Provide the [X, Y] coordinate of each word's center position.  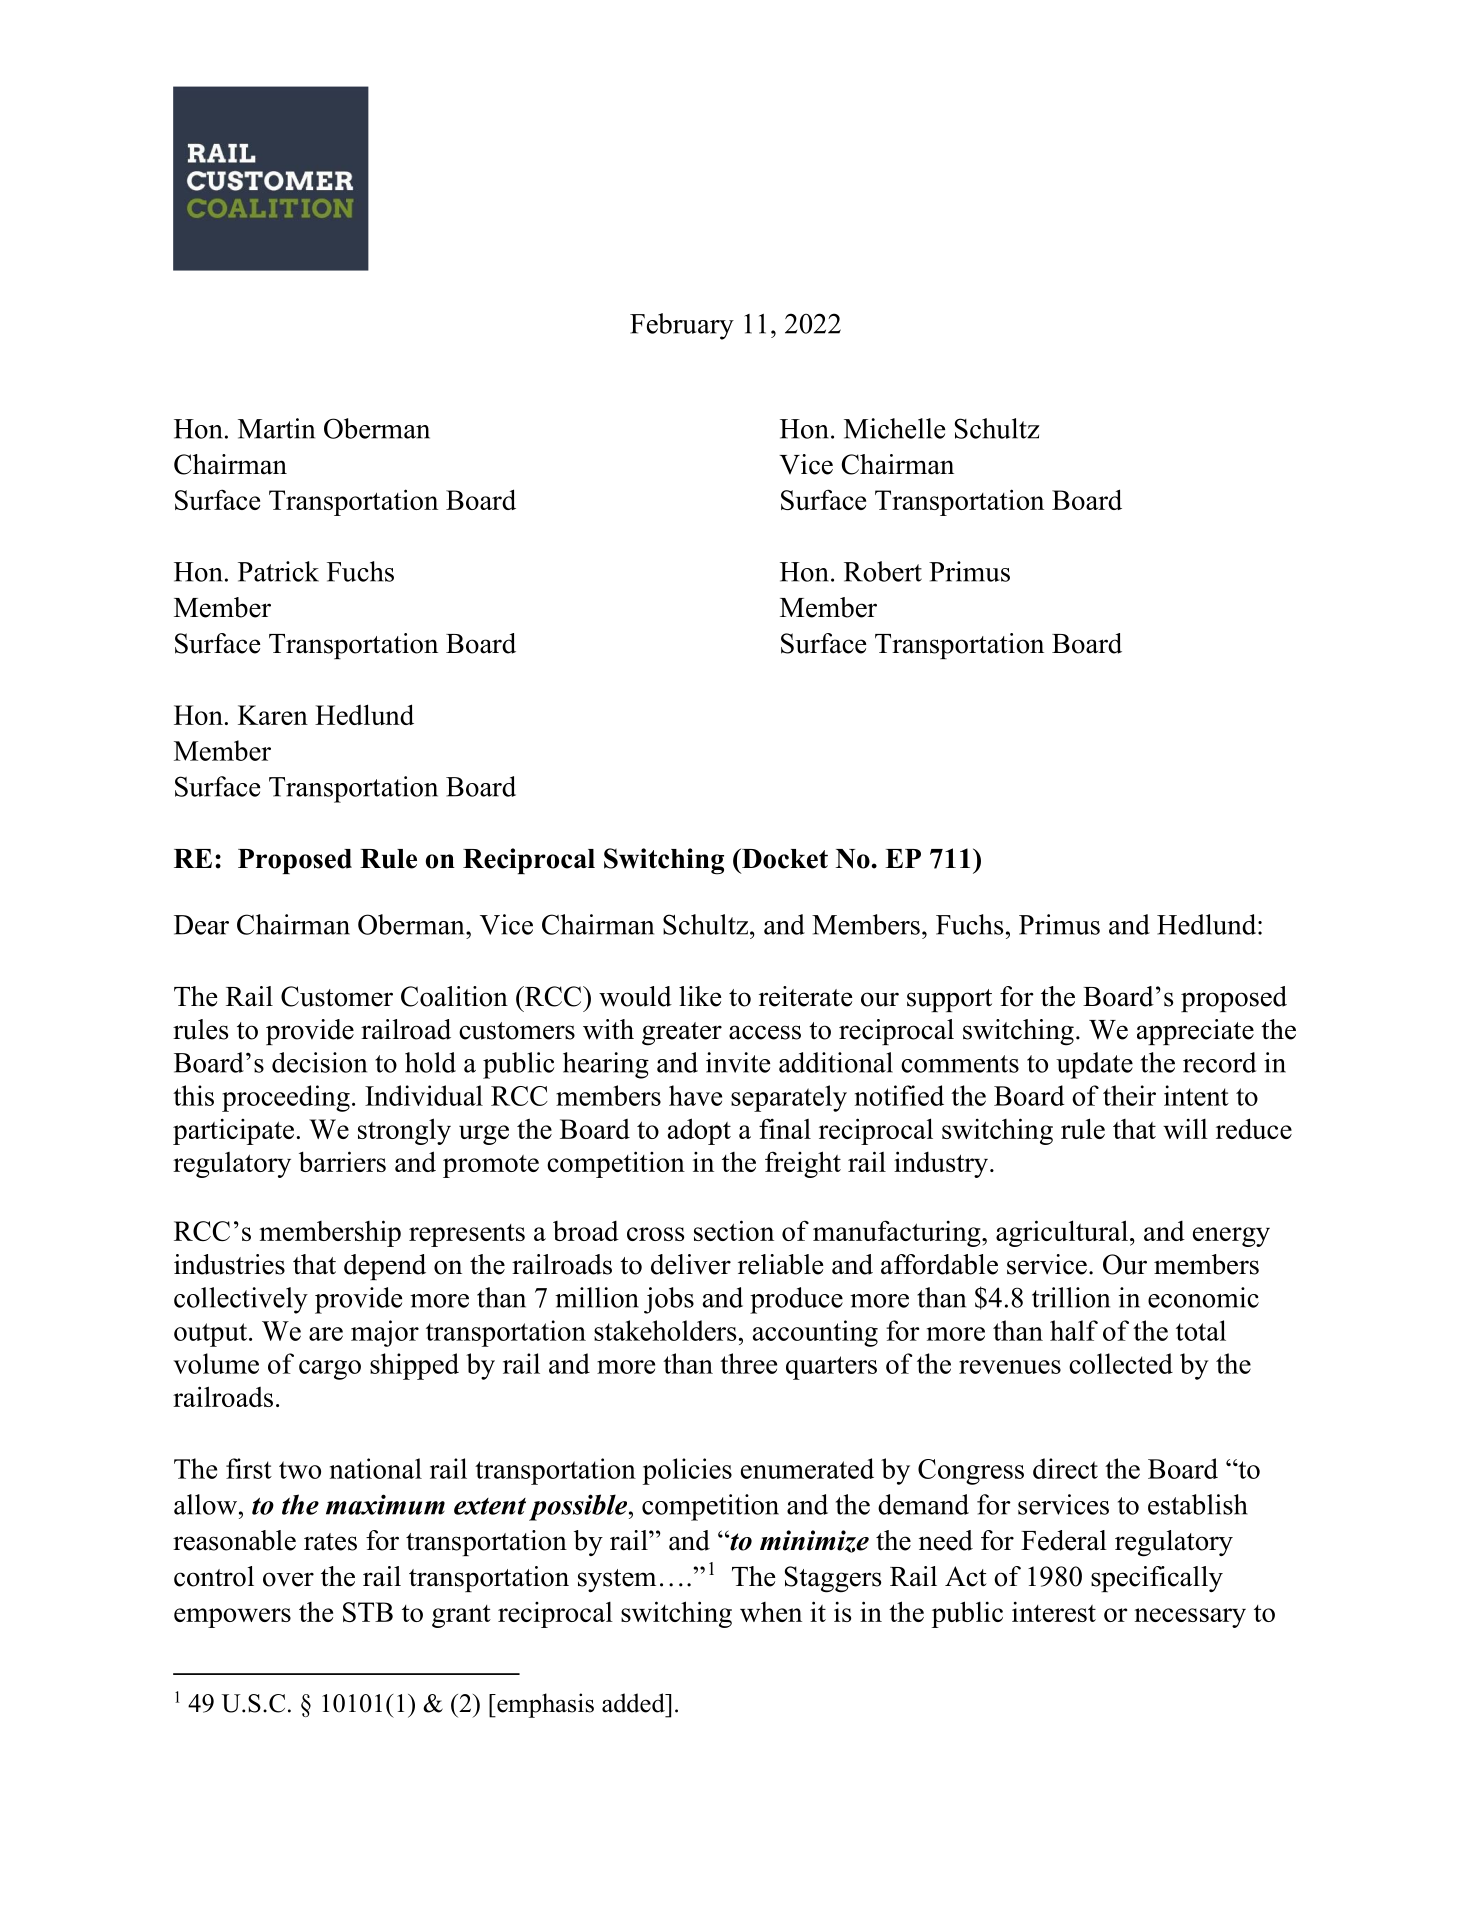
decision [319, 1062]
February [682, 326]
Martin [276, 428]
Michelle [894, 428]
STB [368, 1612]
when [771, 1612]
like [700, 996]
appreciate [1195, 1032]
